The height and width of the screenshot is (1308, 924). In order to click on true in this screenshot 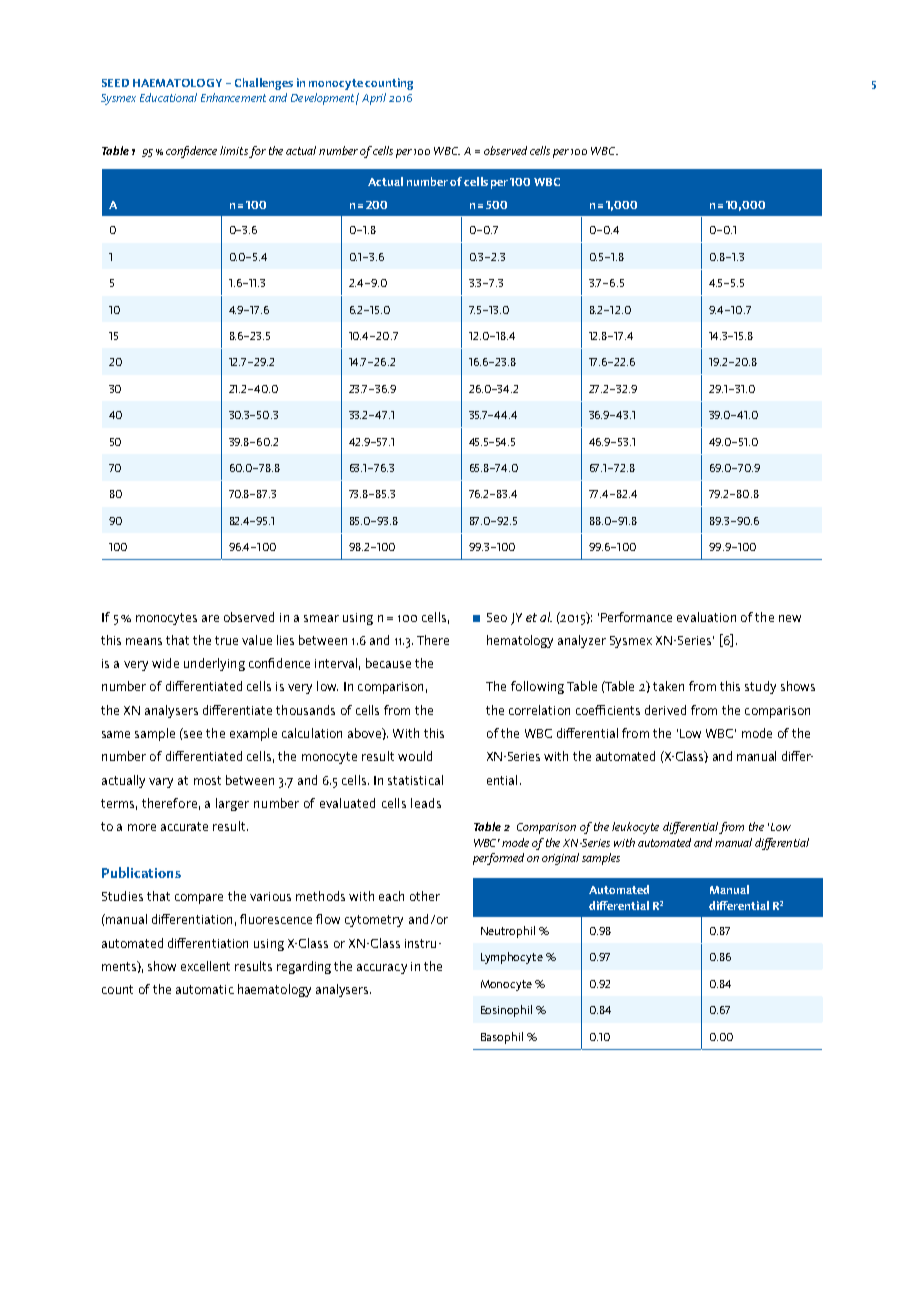, I will do `click(226, 640)`.
